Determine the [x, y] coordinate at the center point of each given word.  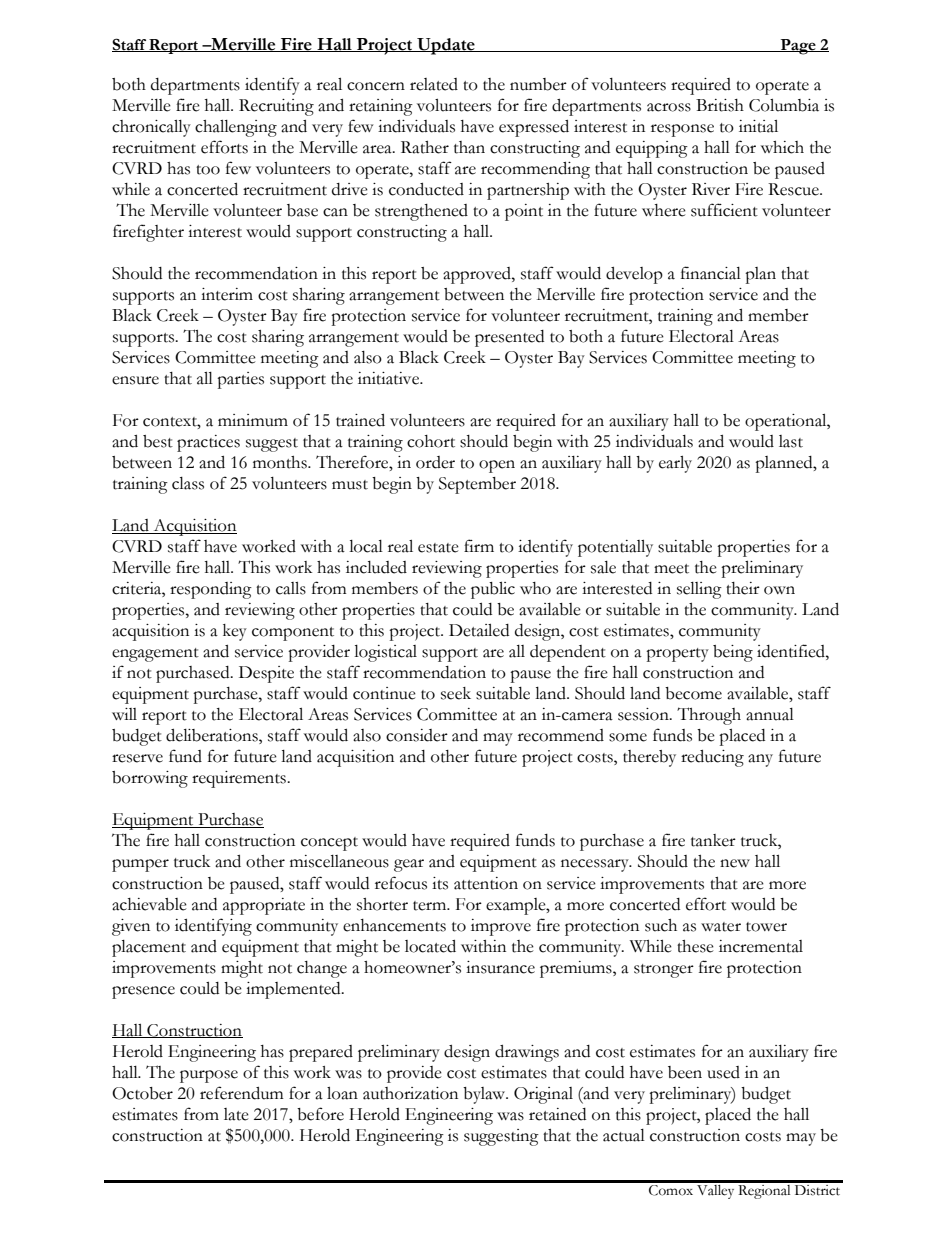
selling [699, 590]
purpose [209, 1076]
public [493, 590]
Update [446, 46]
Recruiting [276, 107]
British [720, 105]
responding [211, 590]
